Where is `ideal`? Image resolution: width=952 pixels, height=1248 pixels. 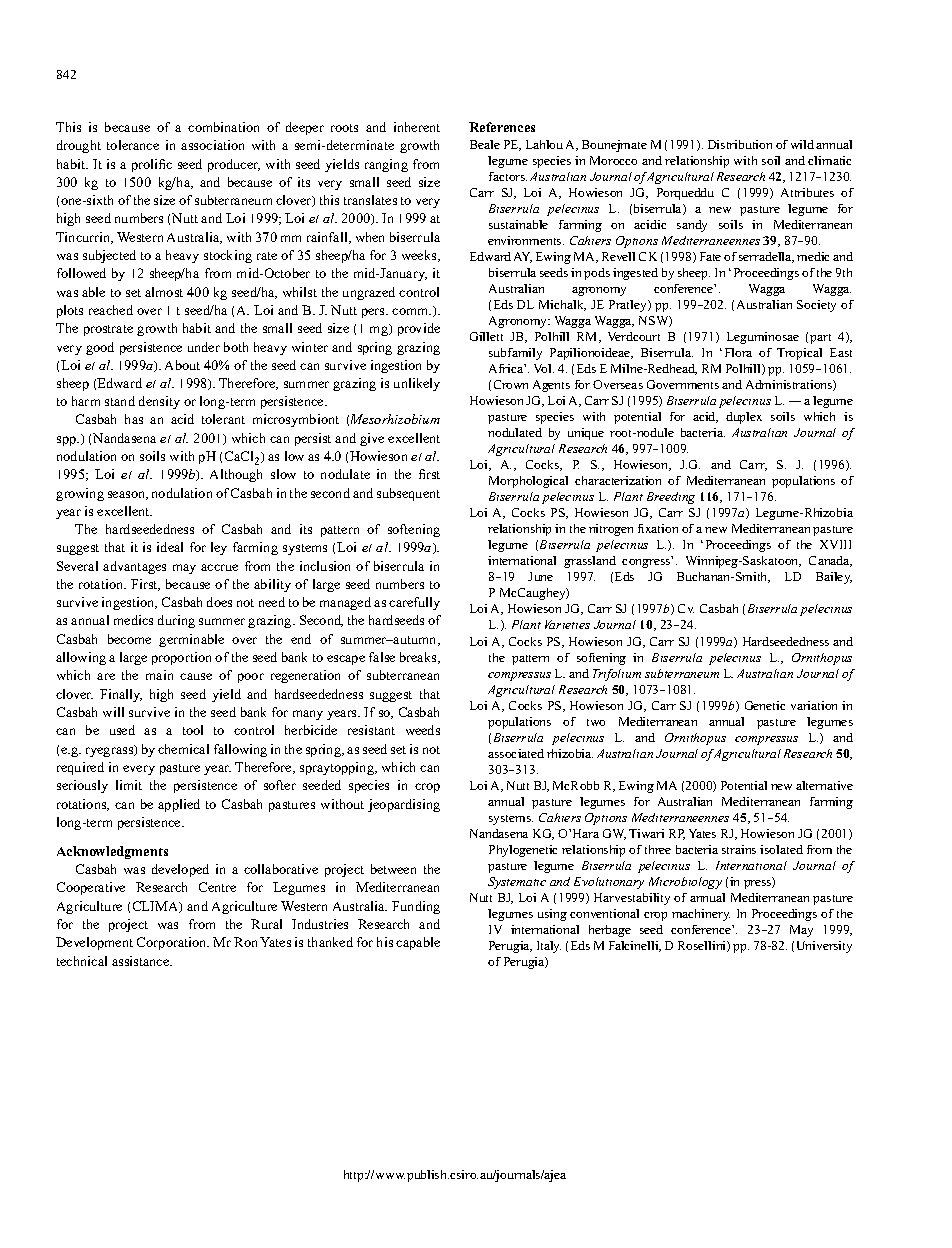 ideal is located at coordinates (170, 547).
